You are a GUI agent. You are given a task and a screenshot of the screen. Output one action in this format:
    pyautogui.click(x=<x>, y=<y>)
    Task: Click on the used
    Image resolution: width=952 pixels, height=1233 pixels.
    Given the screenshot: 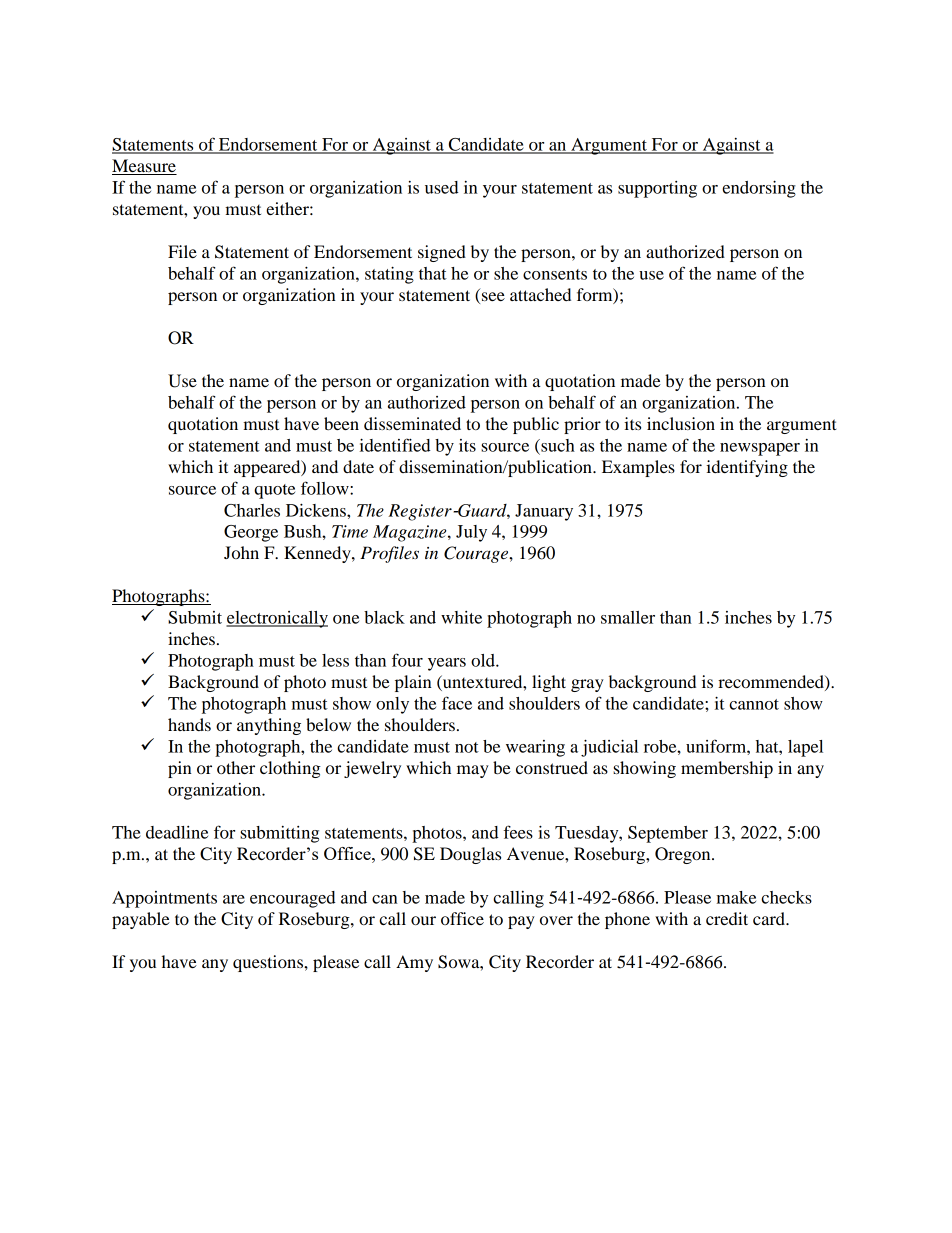 What is the action you would take?
    pyautogui.click(x=442, y=187)
